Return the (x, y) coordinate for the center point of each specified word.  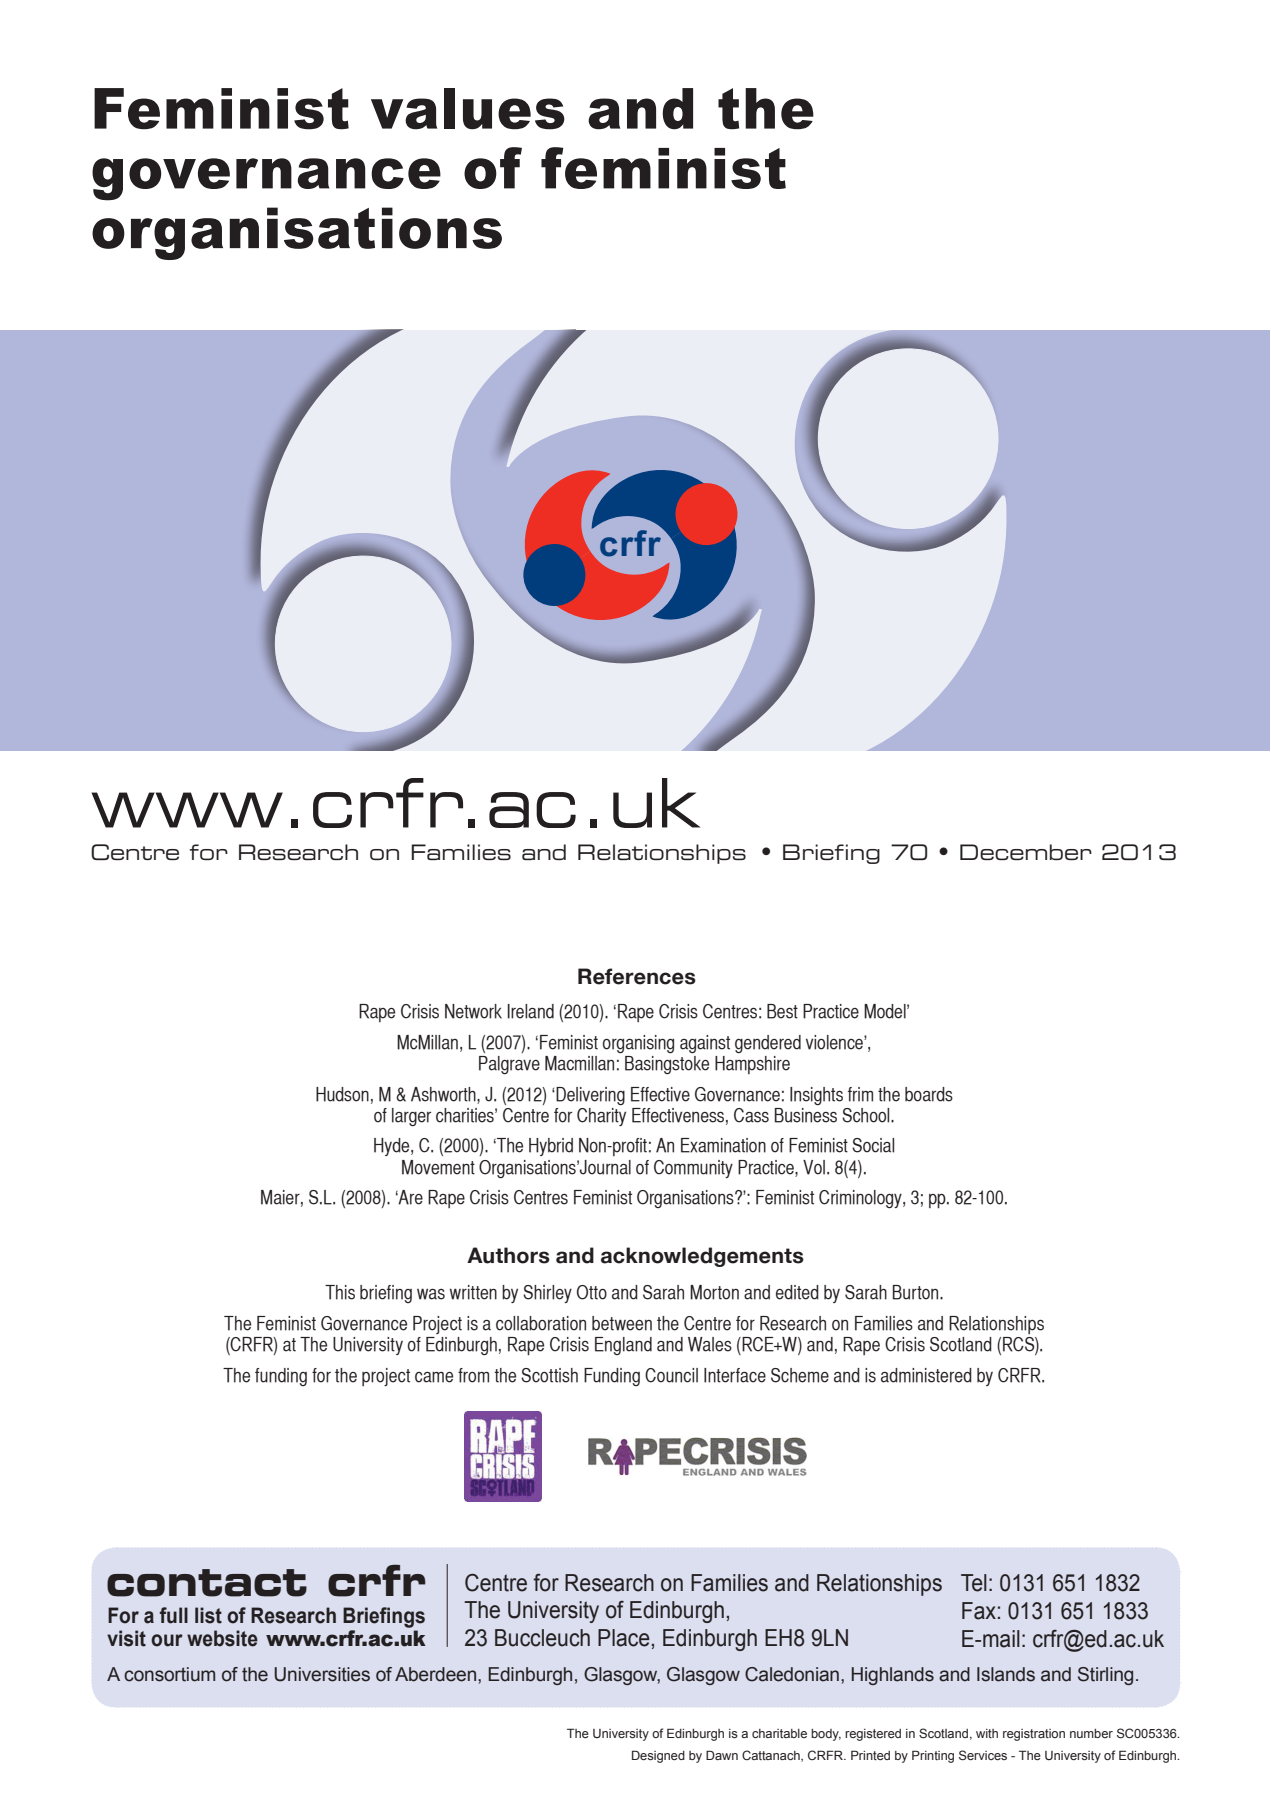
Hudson (342, 1094)
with (987, 1733)
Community (693, 1169)
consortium (169, 1674)
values (468, 109)
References (637, 976)
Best (782, 1011)
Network (473, 1011)
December (1026, 852)
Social (873, 1145)
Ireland (531, 1011)
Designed (658, 1756)
